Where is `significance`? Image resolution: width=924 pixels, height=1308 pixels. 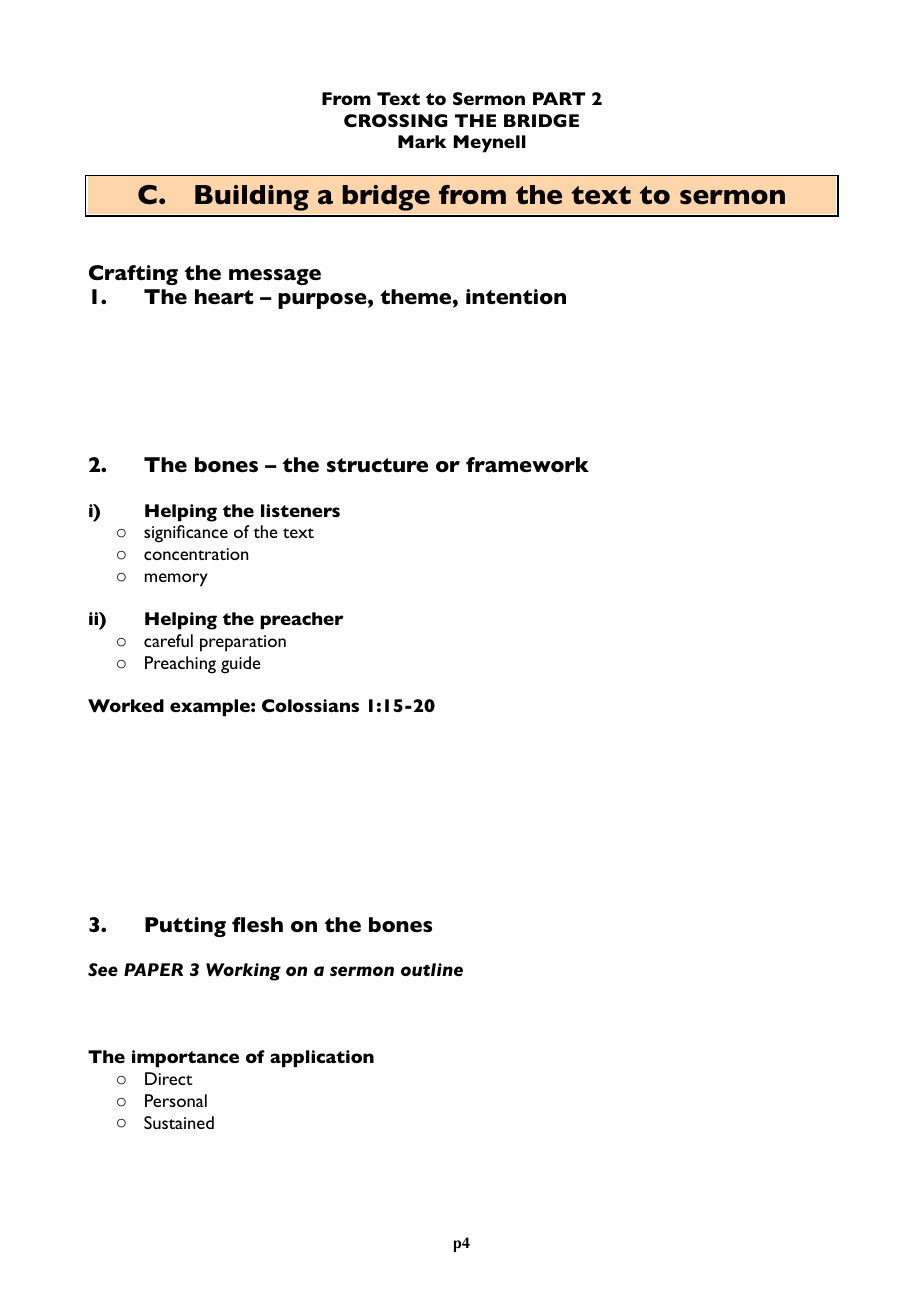
significance is located at coordinates (186, 534).
